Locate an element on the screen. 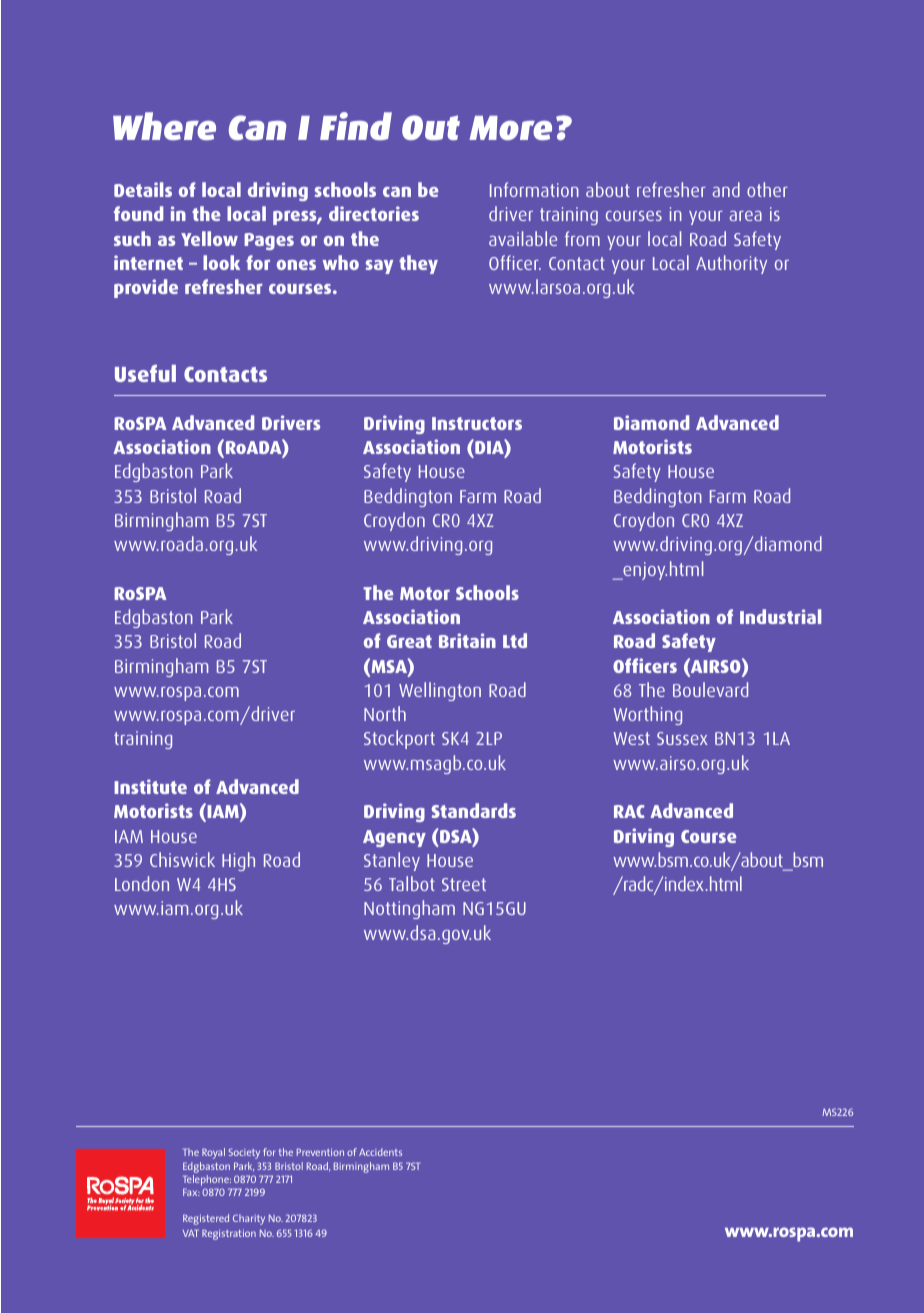  Institute is located at coordinates (150, 786).
